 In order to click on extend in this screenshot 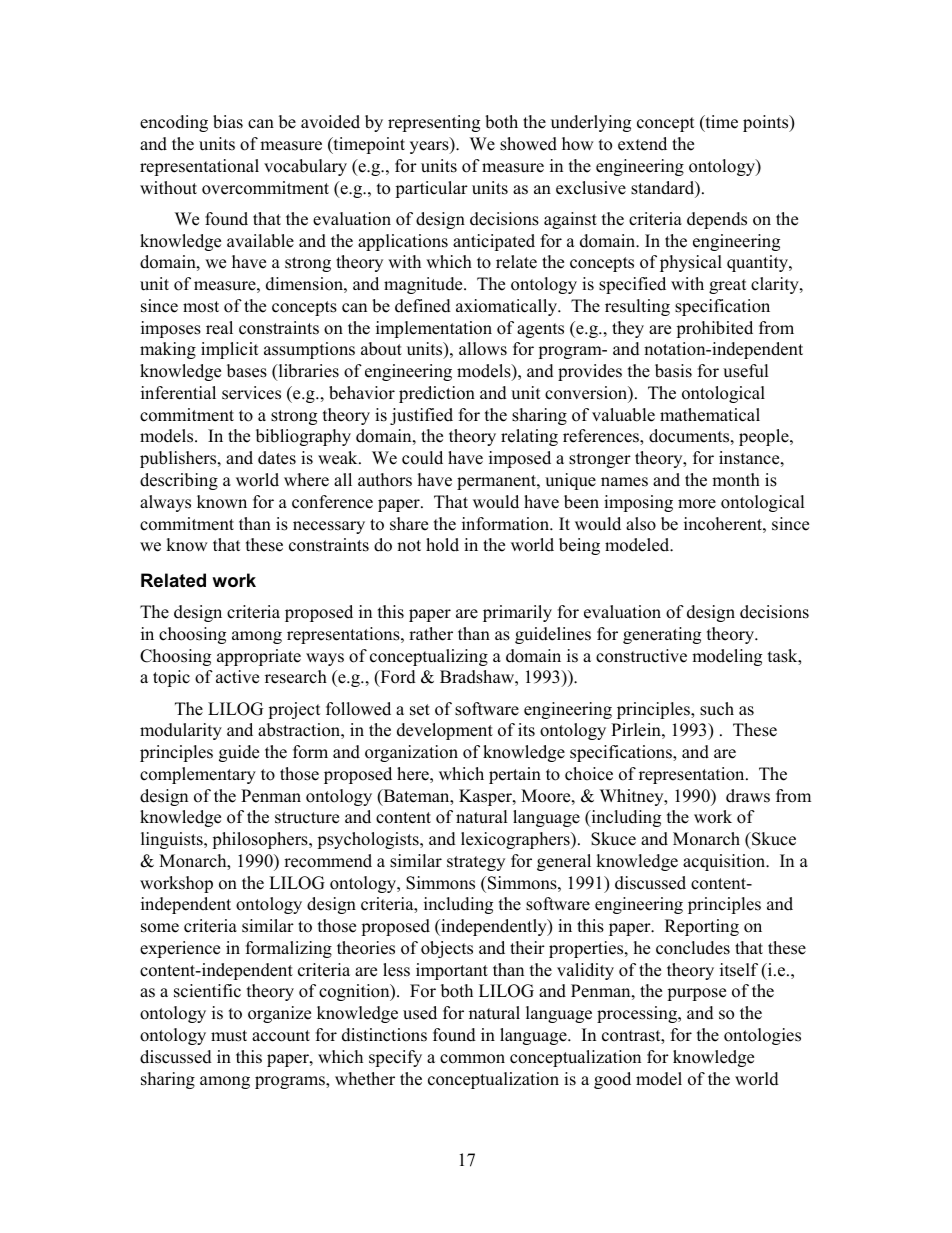, I will do `click(642, 144)`.
